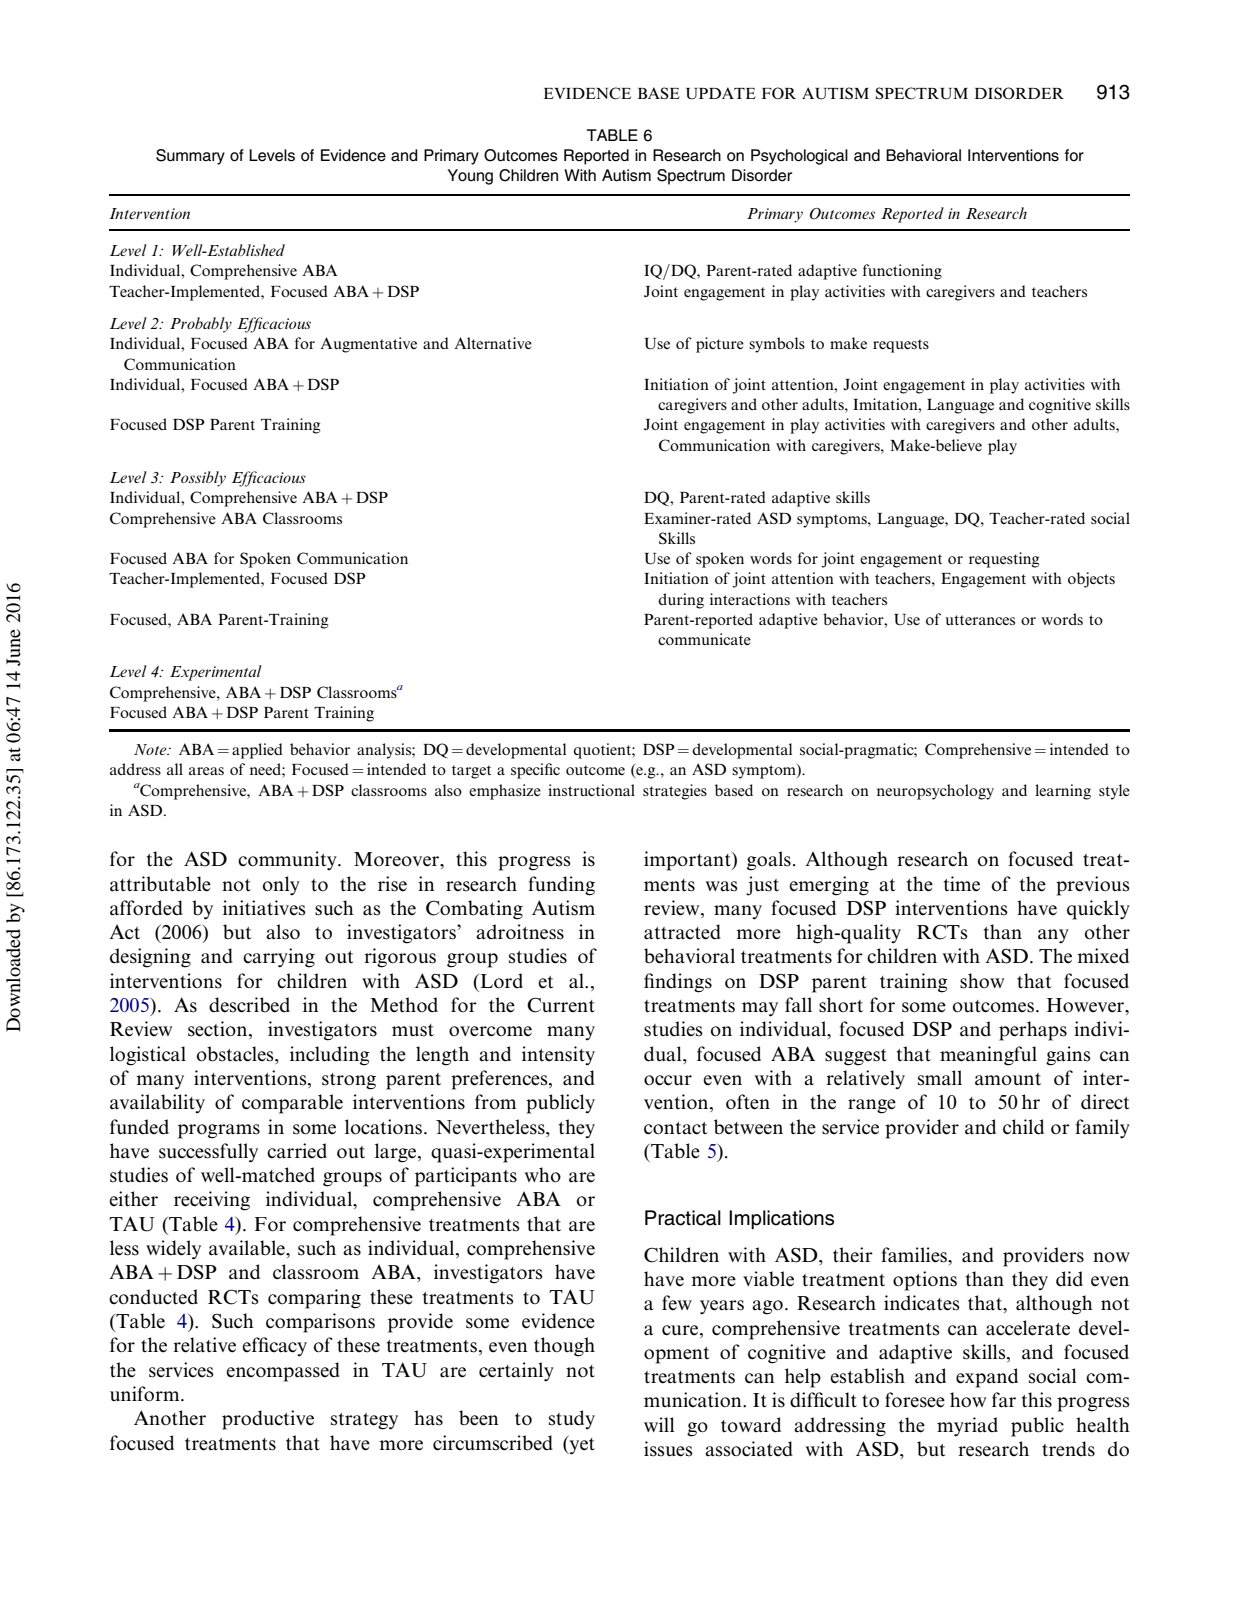 The width and height of the page is (1244, 1610). Describe the element at coordinates (268, 1420) in the page. I see `productive` at that location.
